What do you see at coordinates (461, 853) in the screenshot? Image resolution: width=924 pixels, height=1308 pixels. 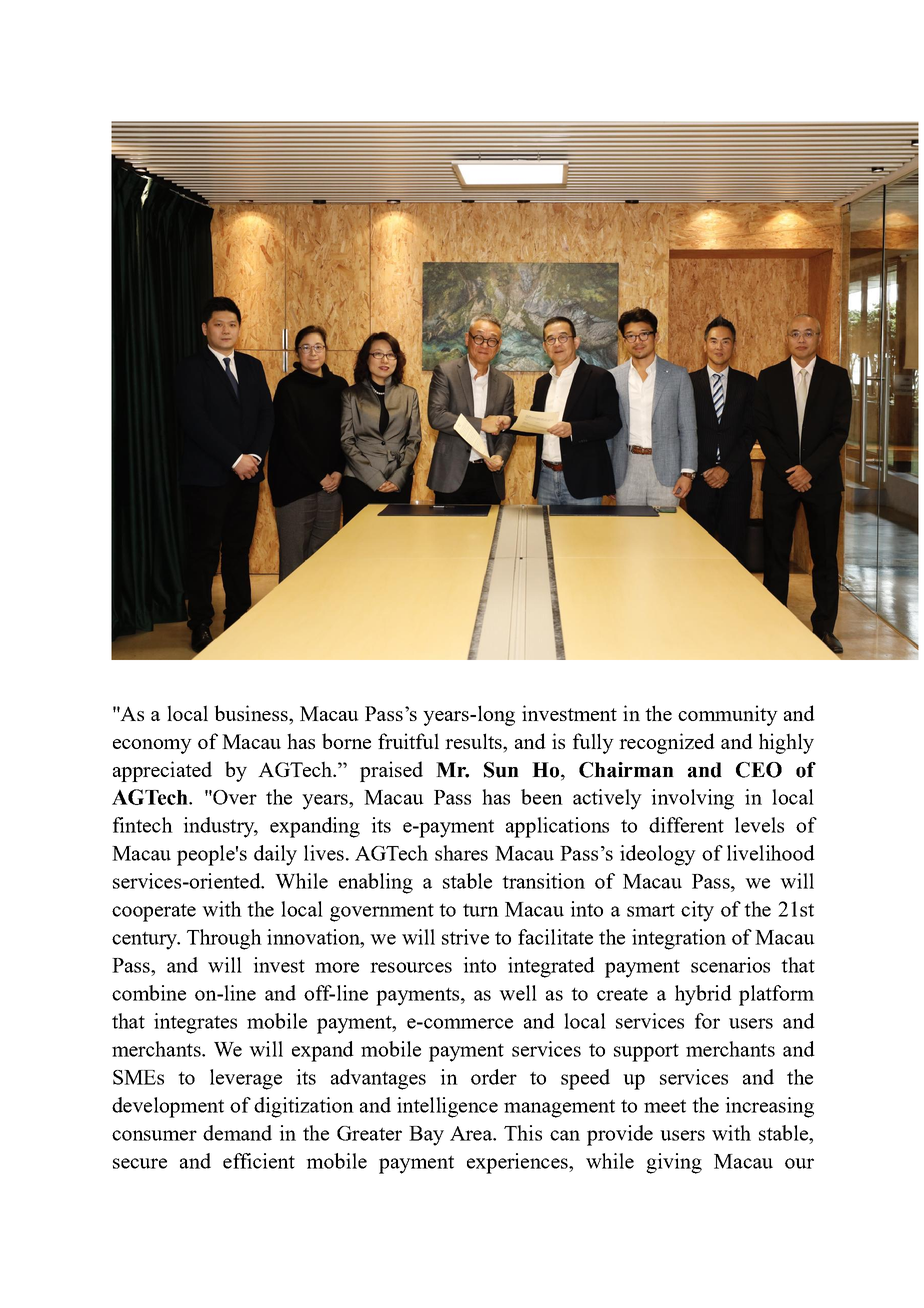 I see `shares` at bounding box center [461, 853].
